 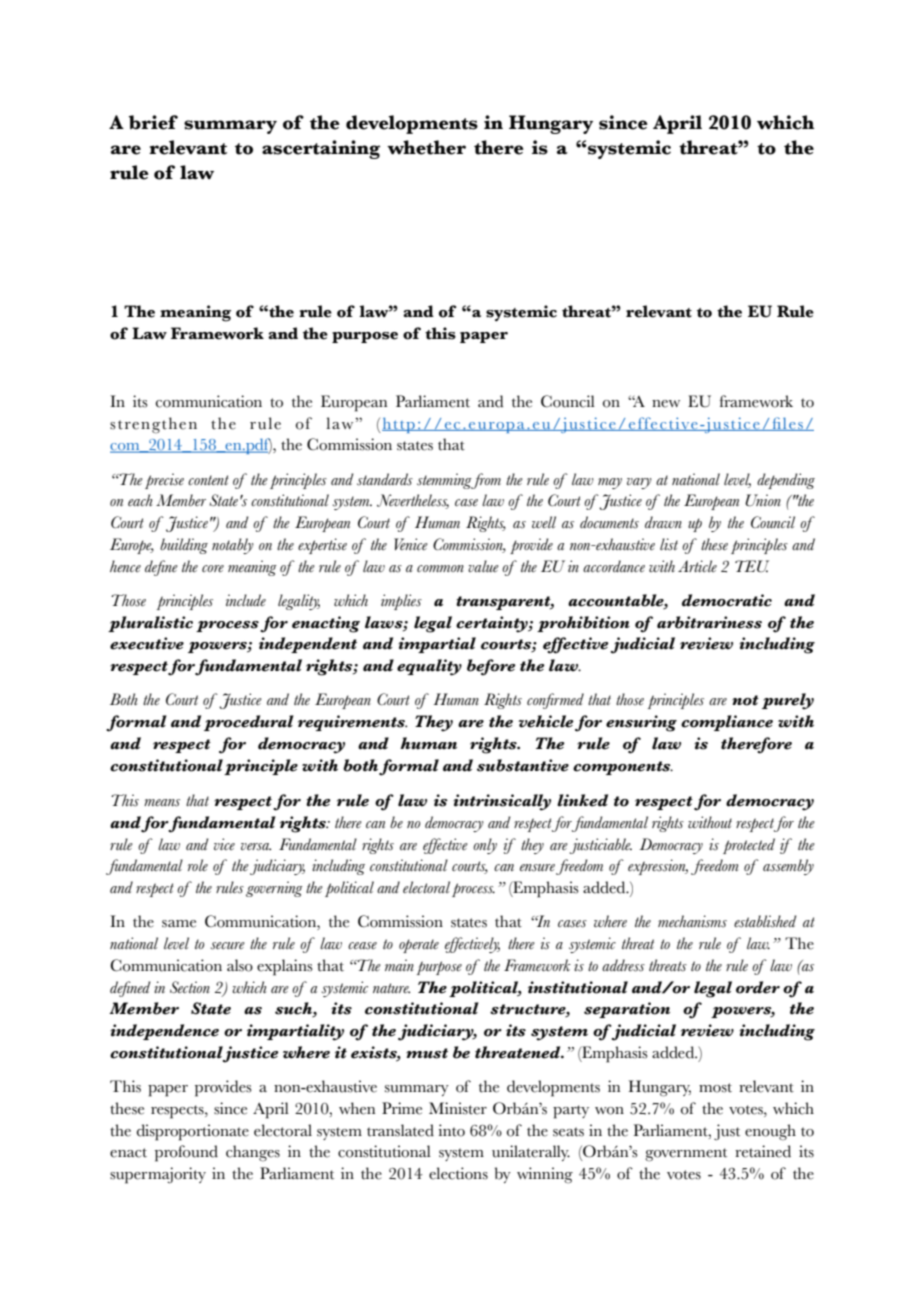 What do you see at coordinates (686, 1155) in the screenshot?
I see `government` at bounding box center [686, 1155].
